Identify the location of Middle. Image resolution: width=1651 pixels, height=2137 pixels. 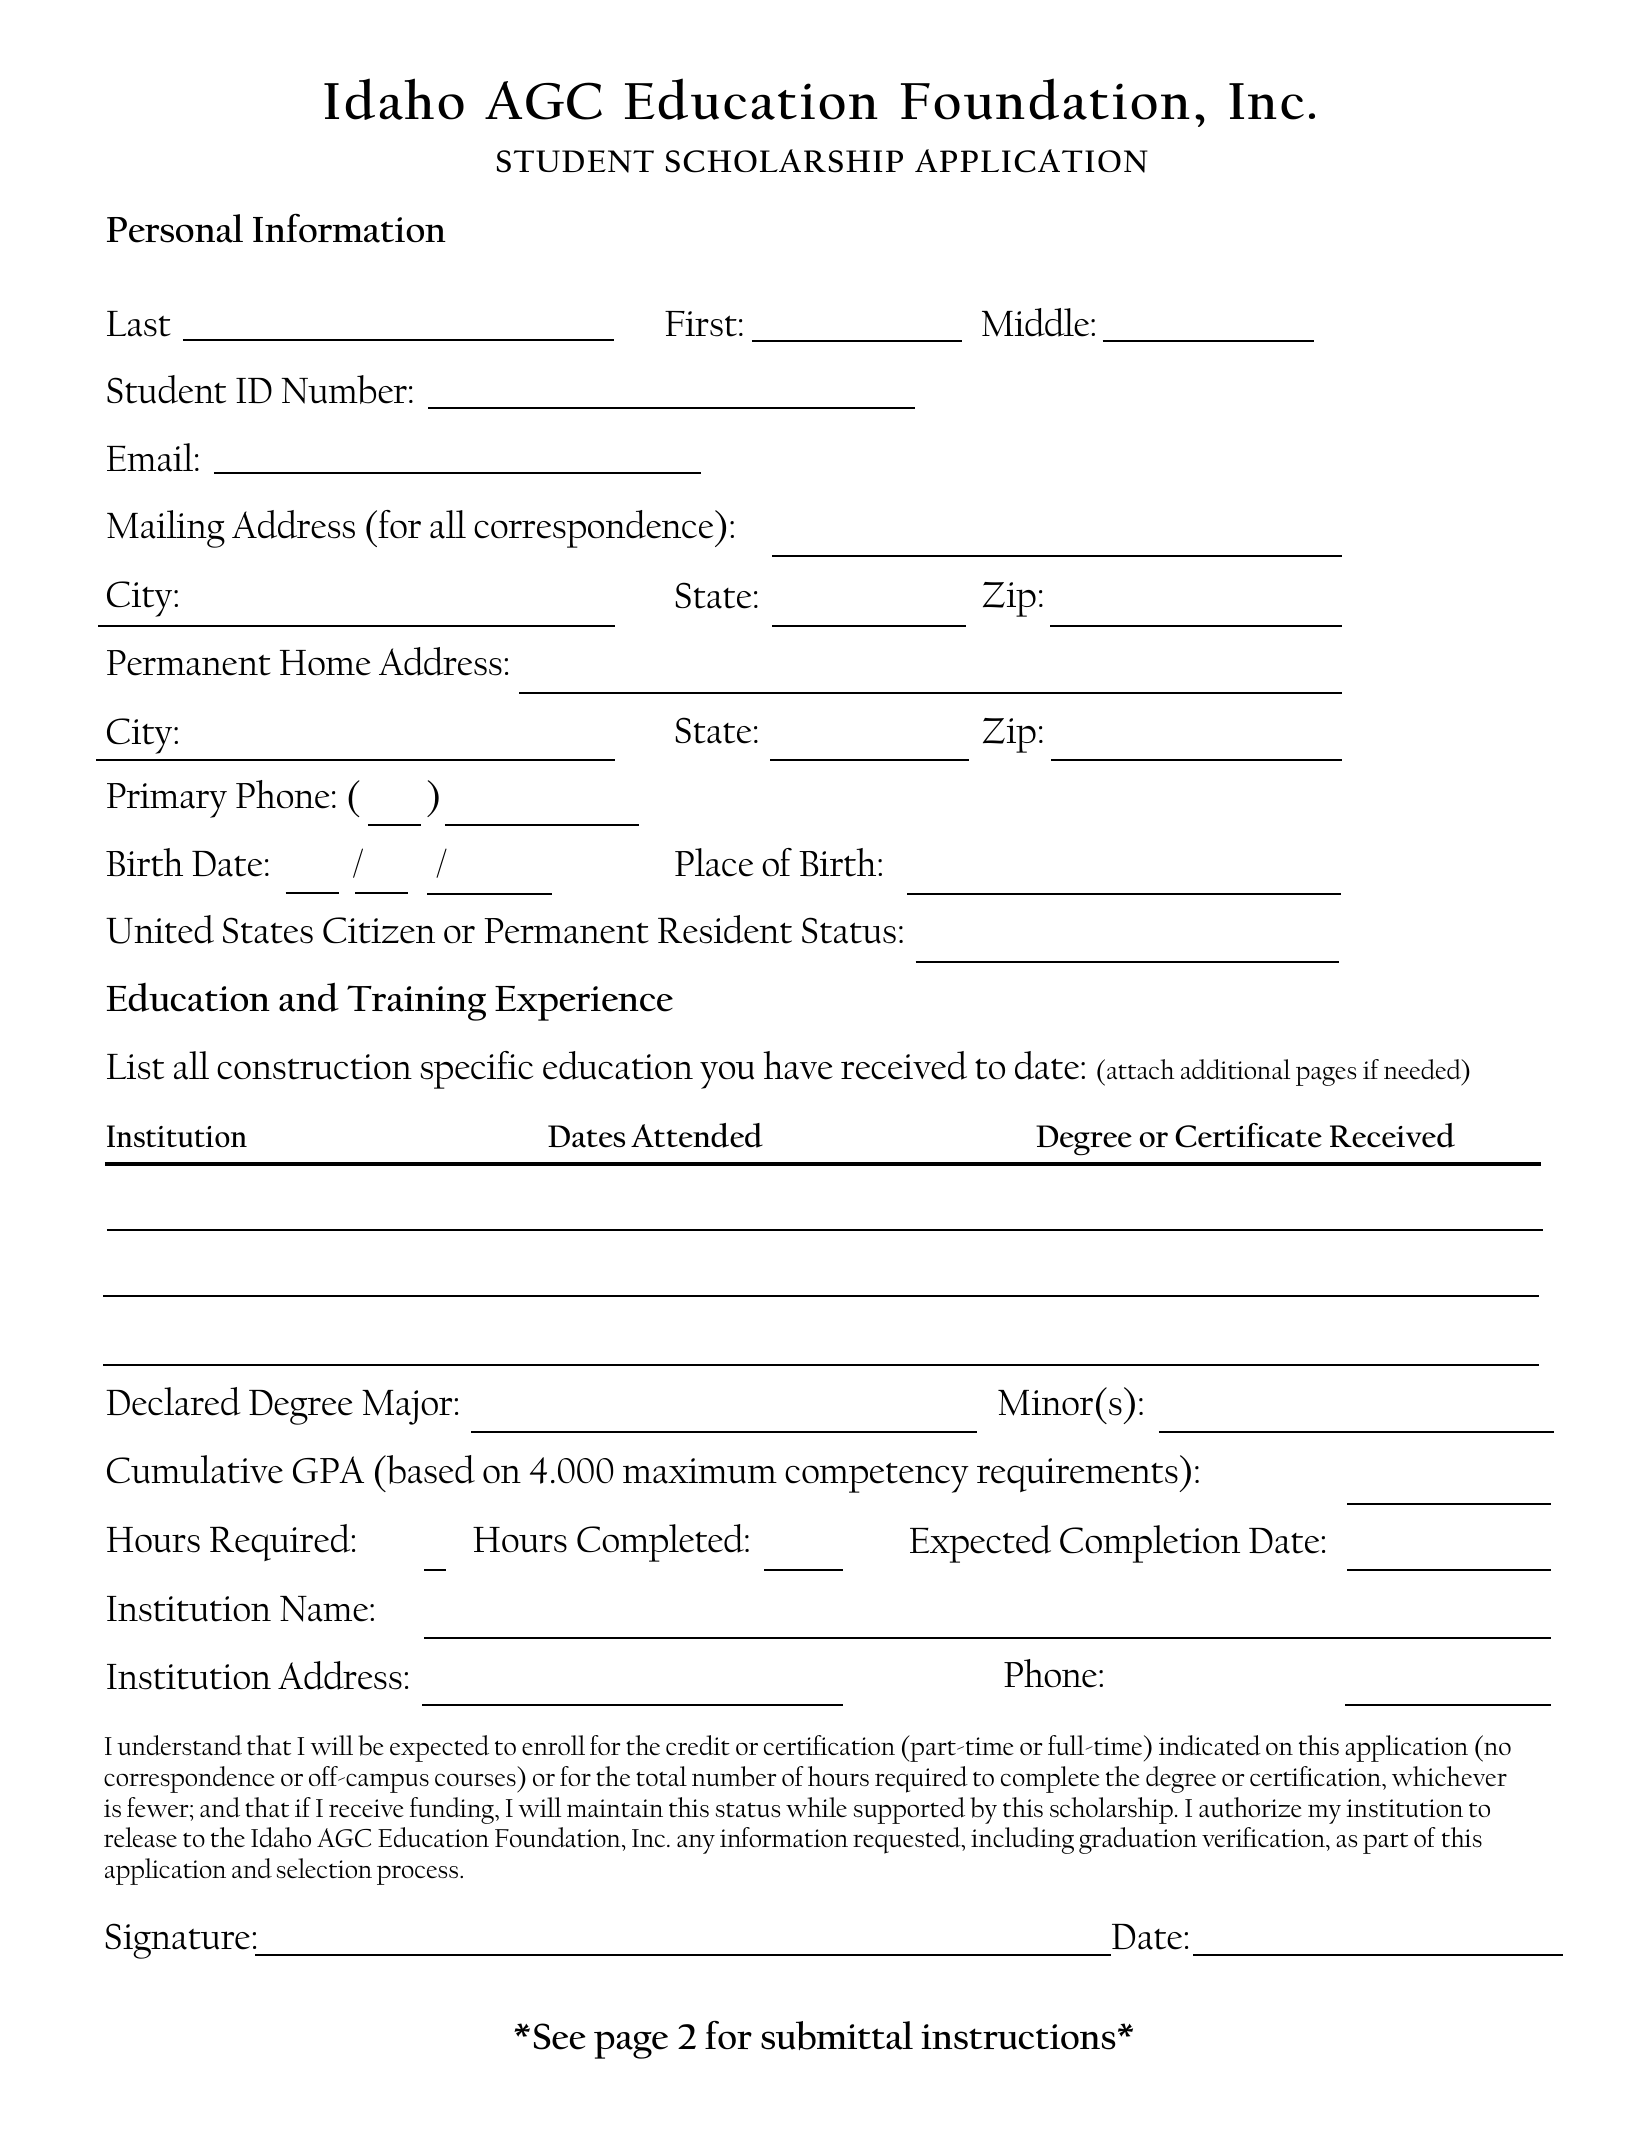
(1037, 322).
